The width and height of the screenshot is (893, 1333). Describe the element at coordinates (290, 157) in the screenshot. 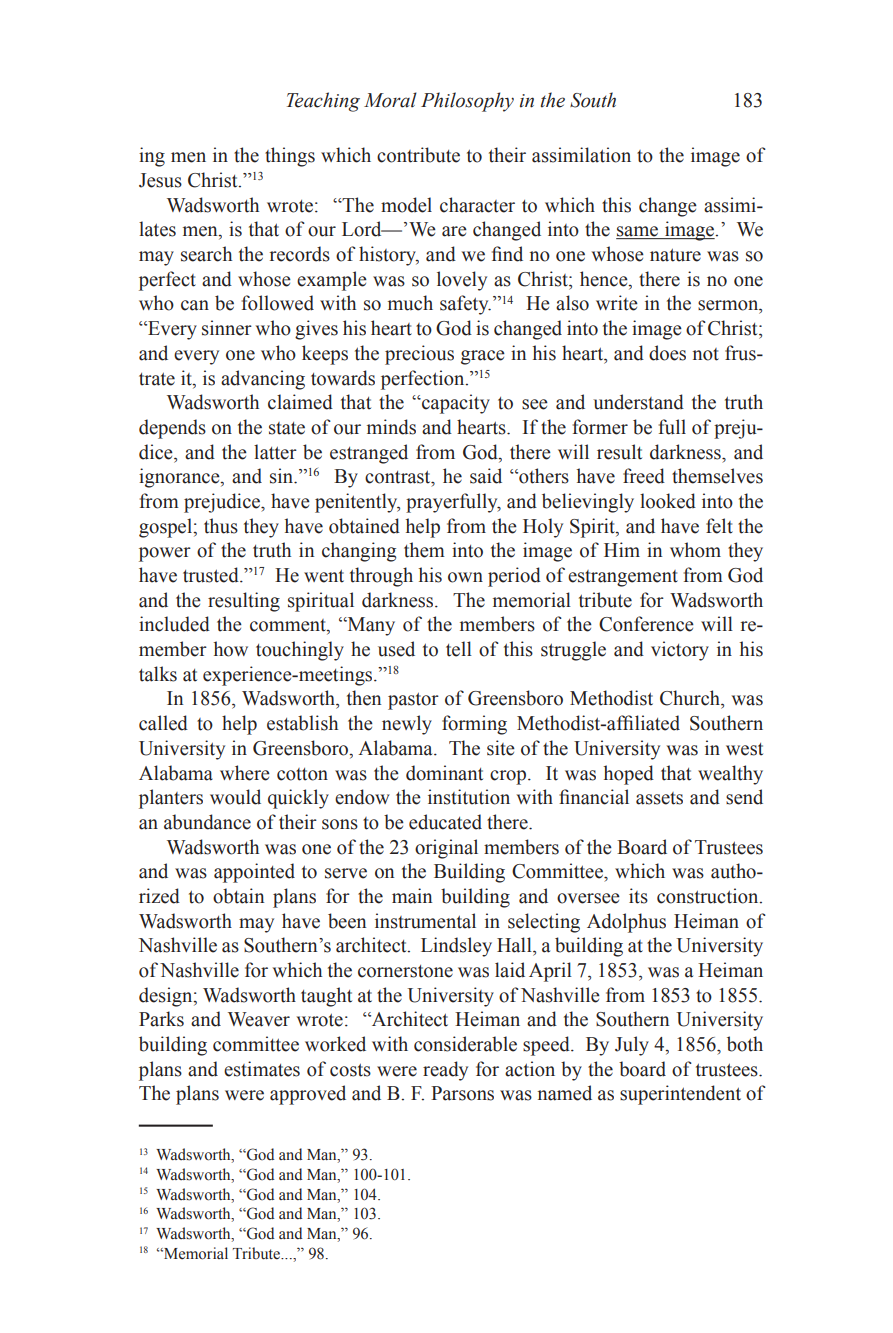

I see `things` at that location.
